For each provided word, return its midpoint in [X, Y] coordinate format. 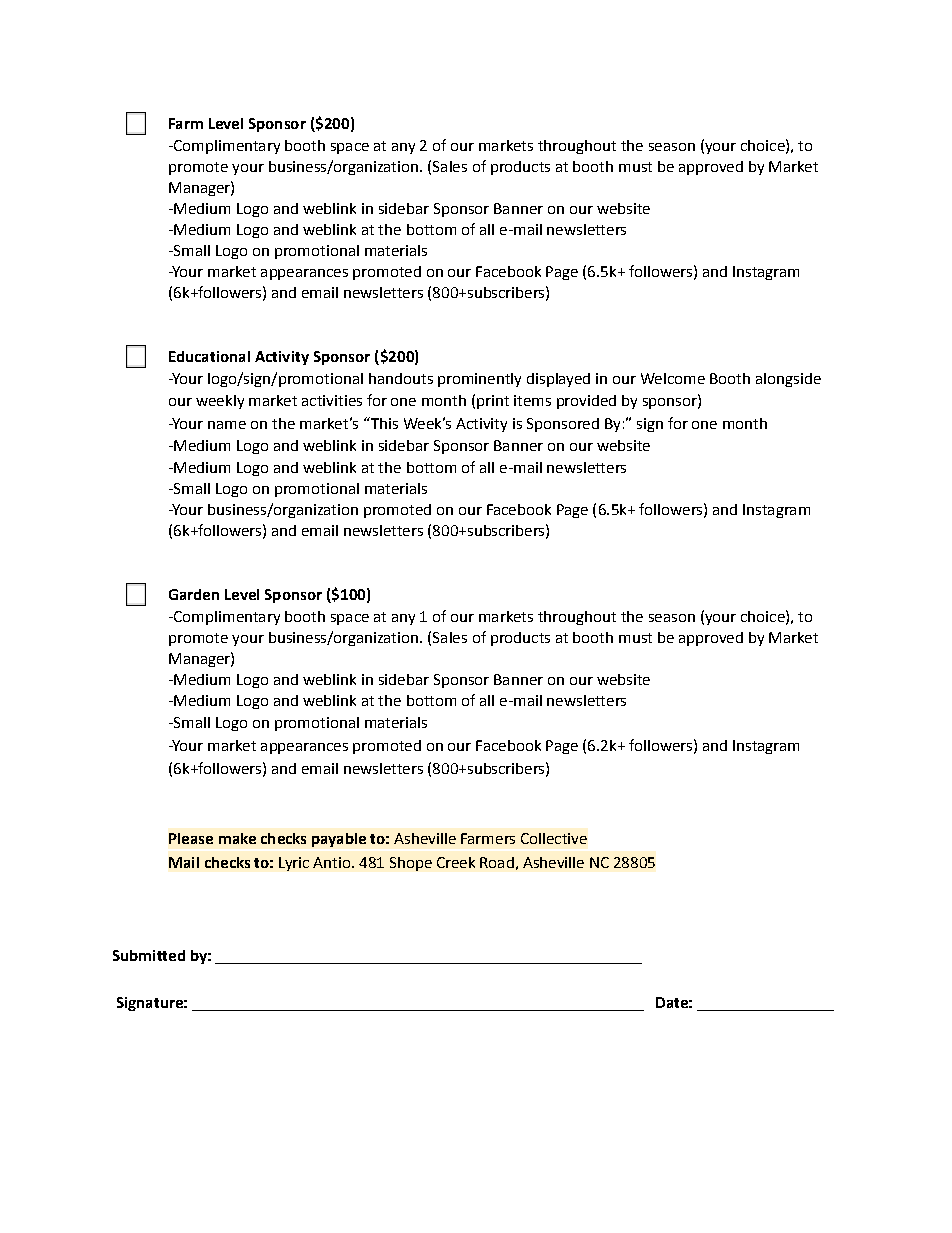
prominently [479, 380]
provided [586, 402]
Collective [554, 838]
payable [339, 840]
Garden [194, 594]
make [237, 838]
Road [497, 862]
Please [191, 838]
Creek [456, 862]
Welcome [673, 378]
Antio [331, 862]
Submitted [149, 955]
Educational [209, 356]
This [383, 423]
